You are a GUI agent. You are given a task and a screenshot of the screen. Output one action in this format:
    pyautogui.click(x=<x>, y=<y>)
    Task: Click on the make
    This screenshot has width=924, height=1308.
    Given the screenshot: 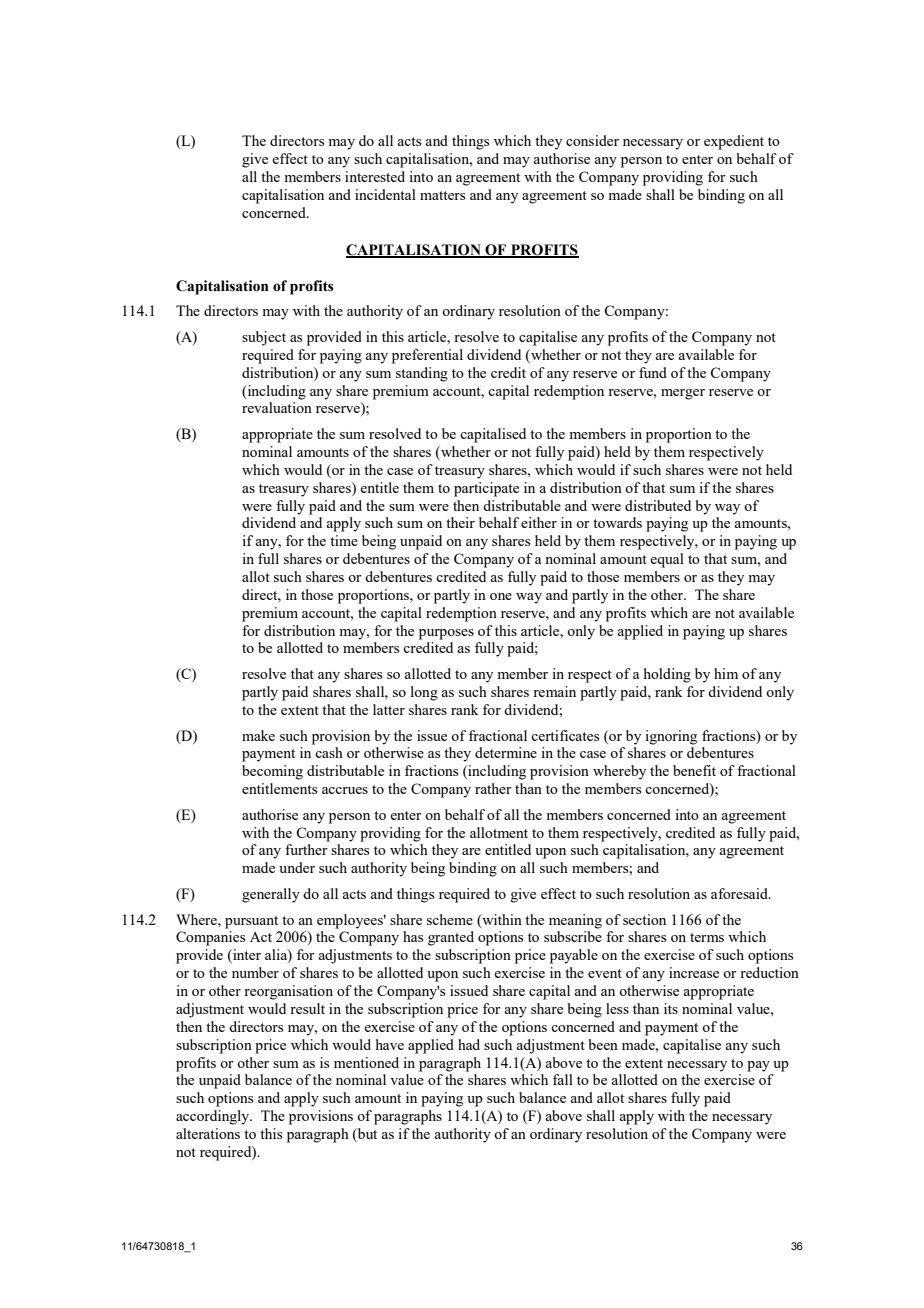 What is the action you would take?
    pyautogui.click(x=258, y=735)
